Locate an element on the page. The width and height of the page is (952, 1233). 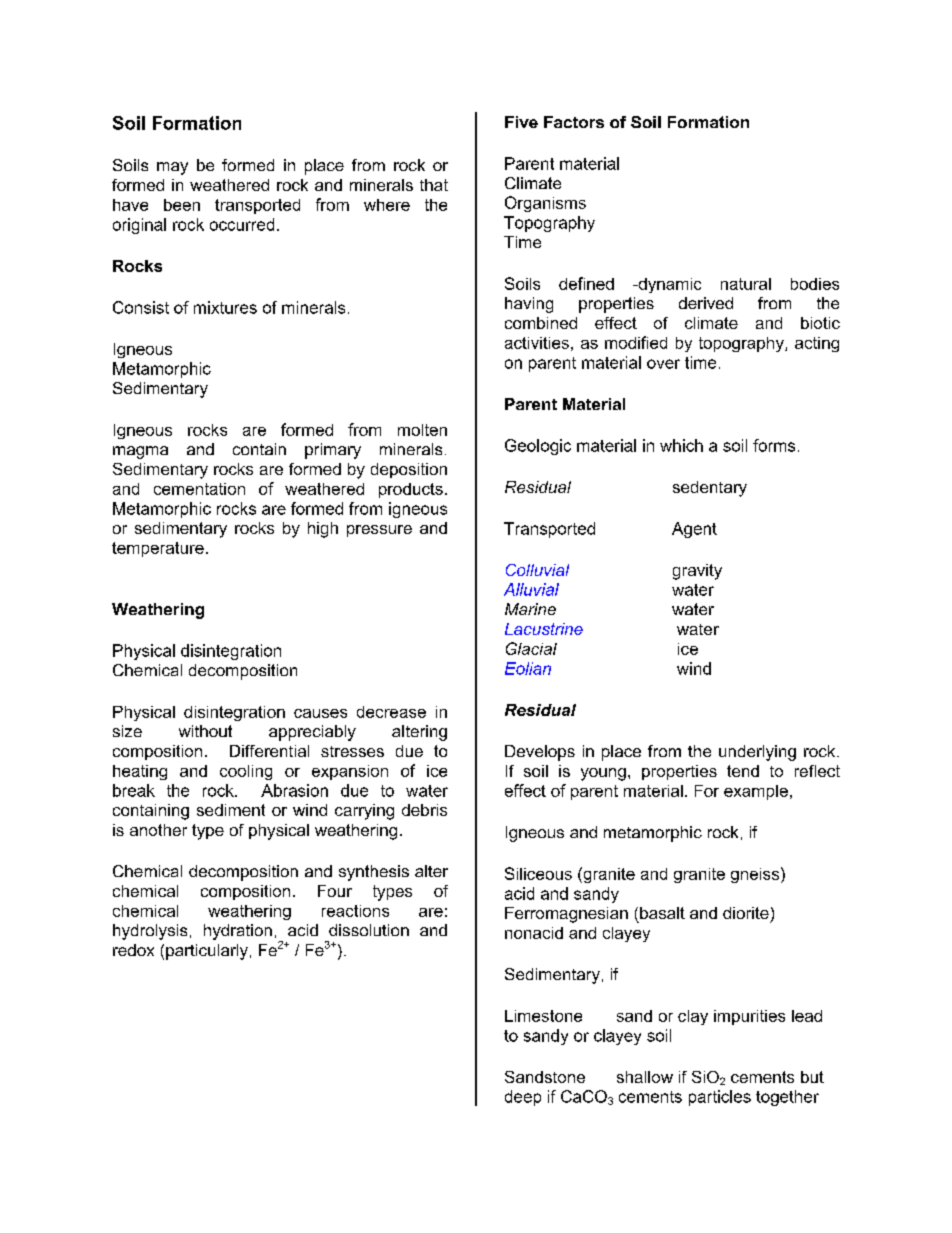
mixtures is located at coordinates (225, 307).
